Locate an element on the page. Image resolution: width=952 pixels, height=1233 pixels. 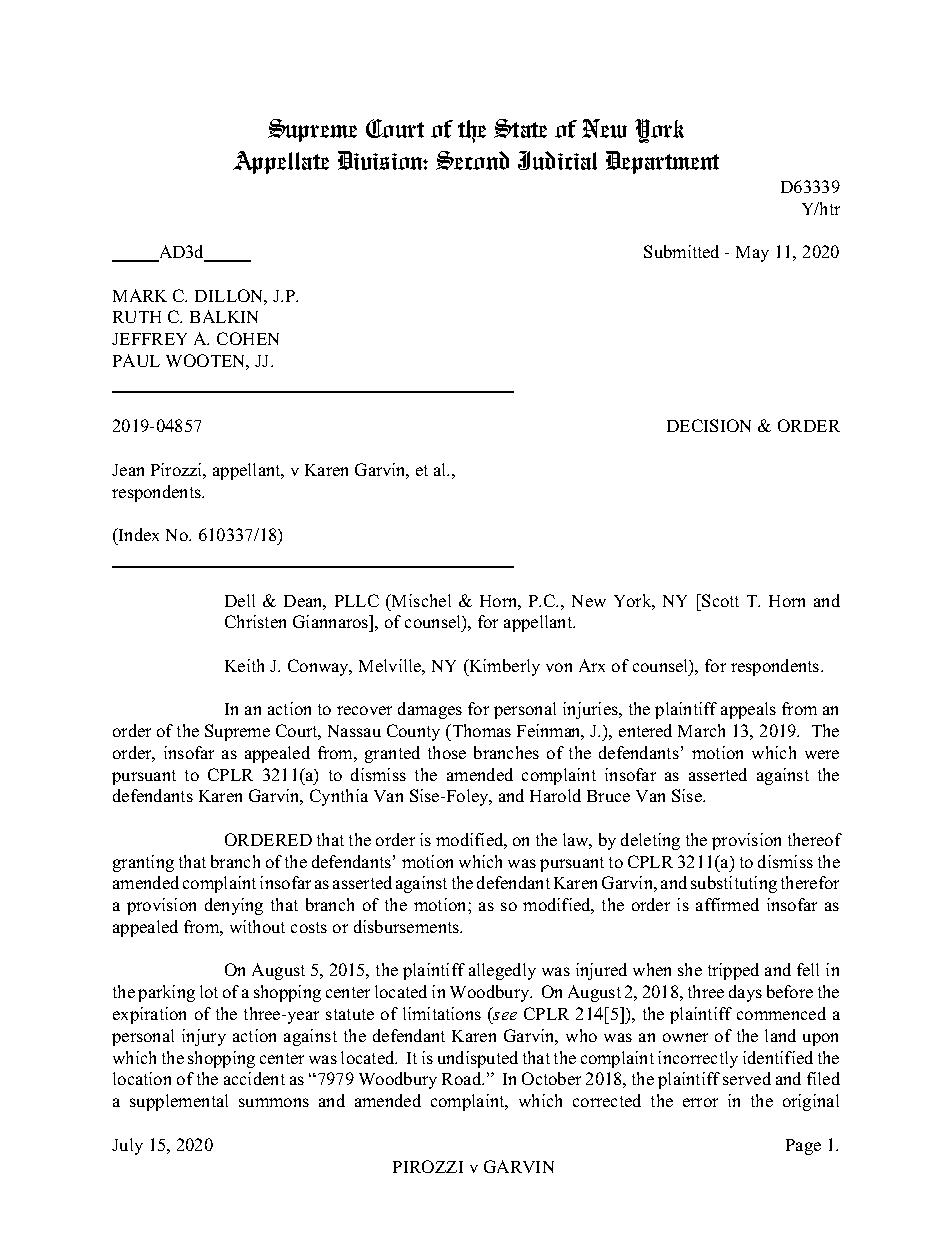
Second is located at coordinates (472, 160).
